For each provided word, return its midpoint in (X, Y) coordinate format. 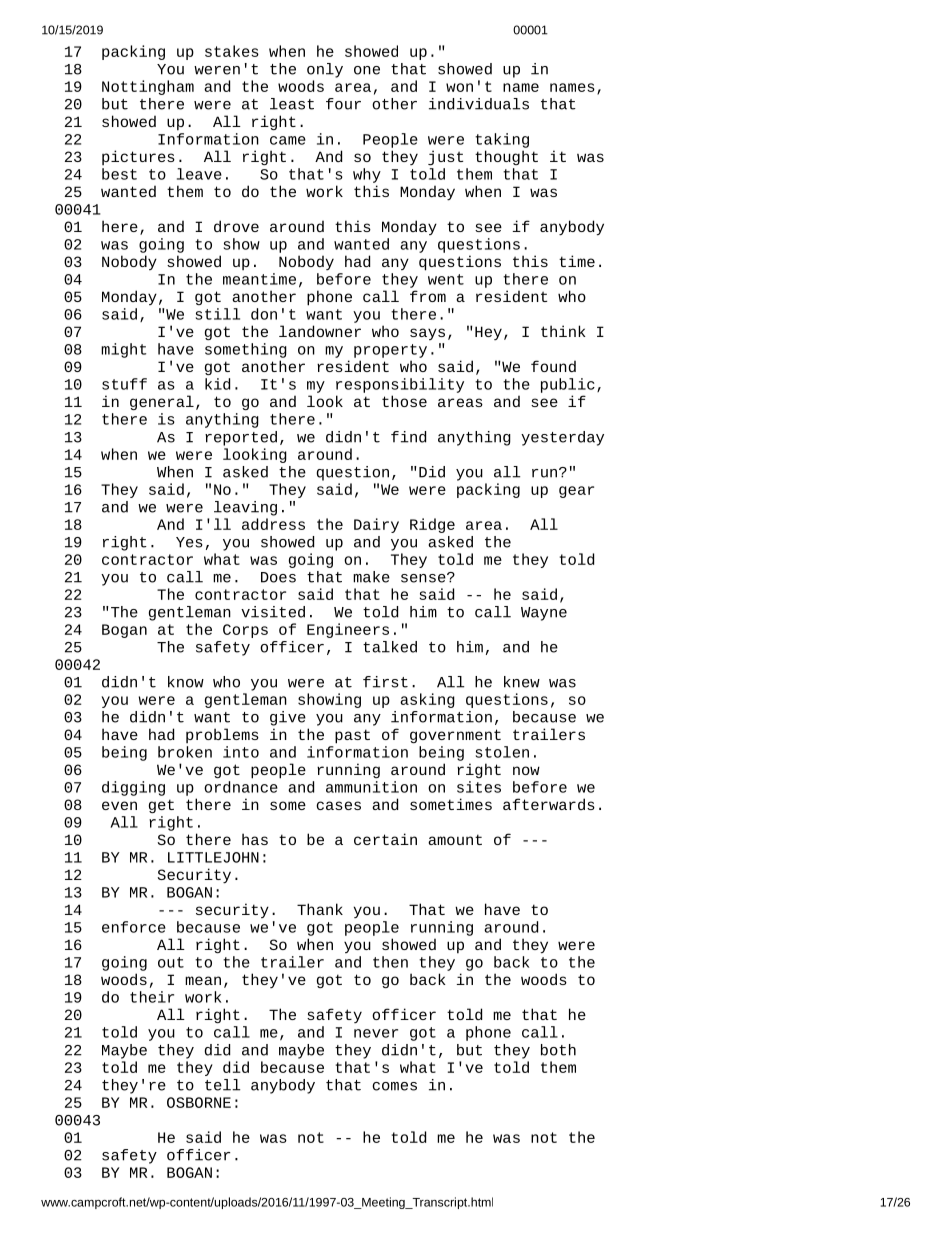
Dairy (376, 525)
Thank (320, 909)
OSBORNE (199, 1102)
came (288, 140)
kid (217, 384)
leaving (245, 508)
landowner (320, 331)
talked (390, 647)
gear (576, 492)
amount (455, 839)
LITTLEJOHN (213, 857)
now (526, 770)
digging (133, 788)
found (553, 366)
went (446, 279)
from (428, 296)
